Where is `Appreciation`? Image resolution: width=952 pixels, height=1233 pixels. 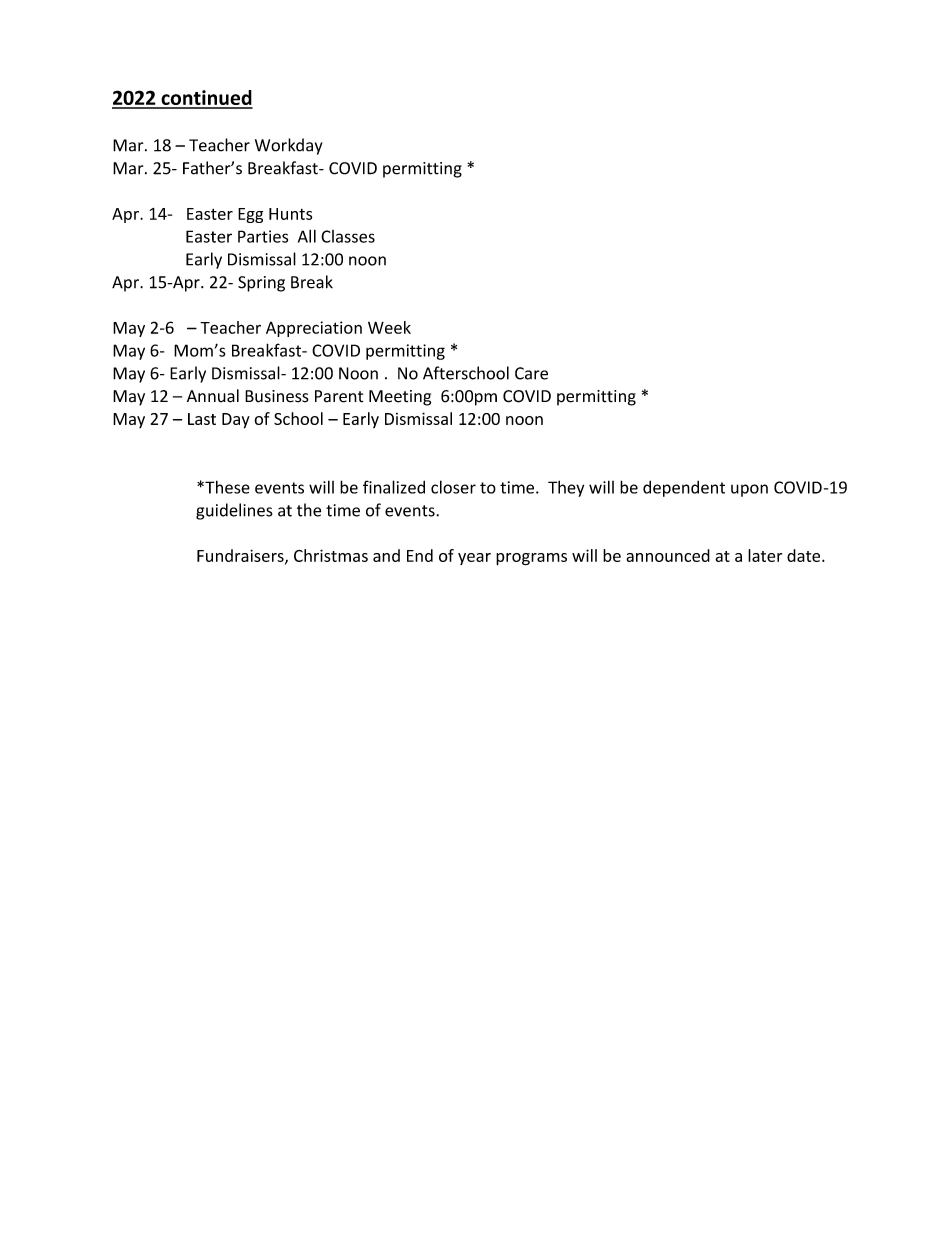
Appreciation is located at coordinates (314, 329).
